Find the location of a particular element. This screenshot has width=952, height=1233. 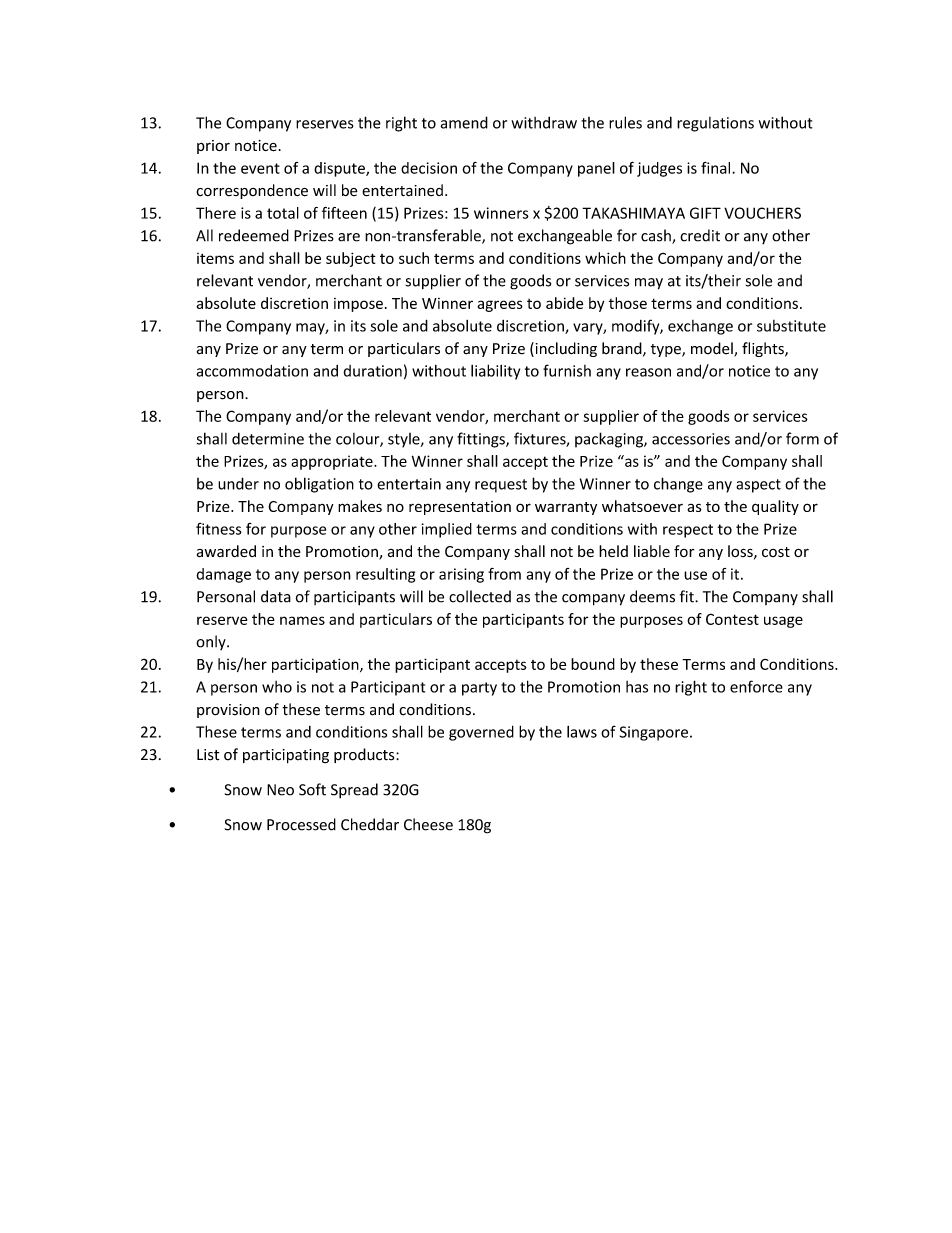

Contest is located at coordinates (732, 619).
